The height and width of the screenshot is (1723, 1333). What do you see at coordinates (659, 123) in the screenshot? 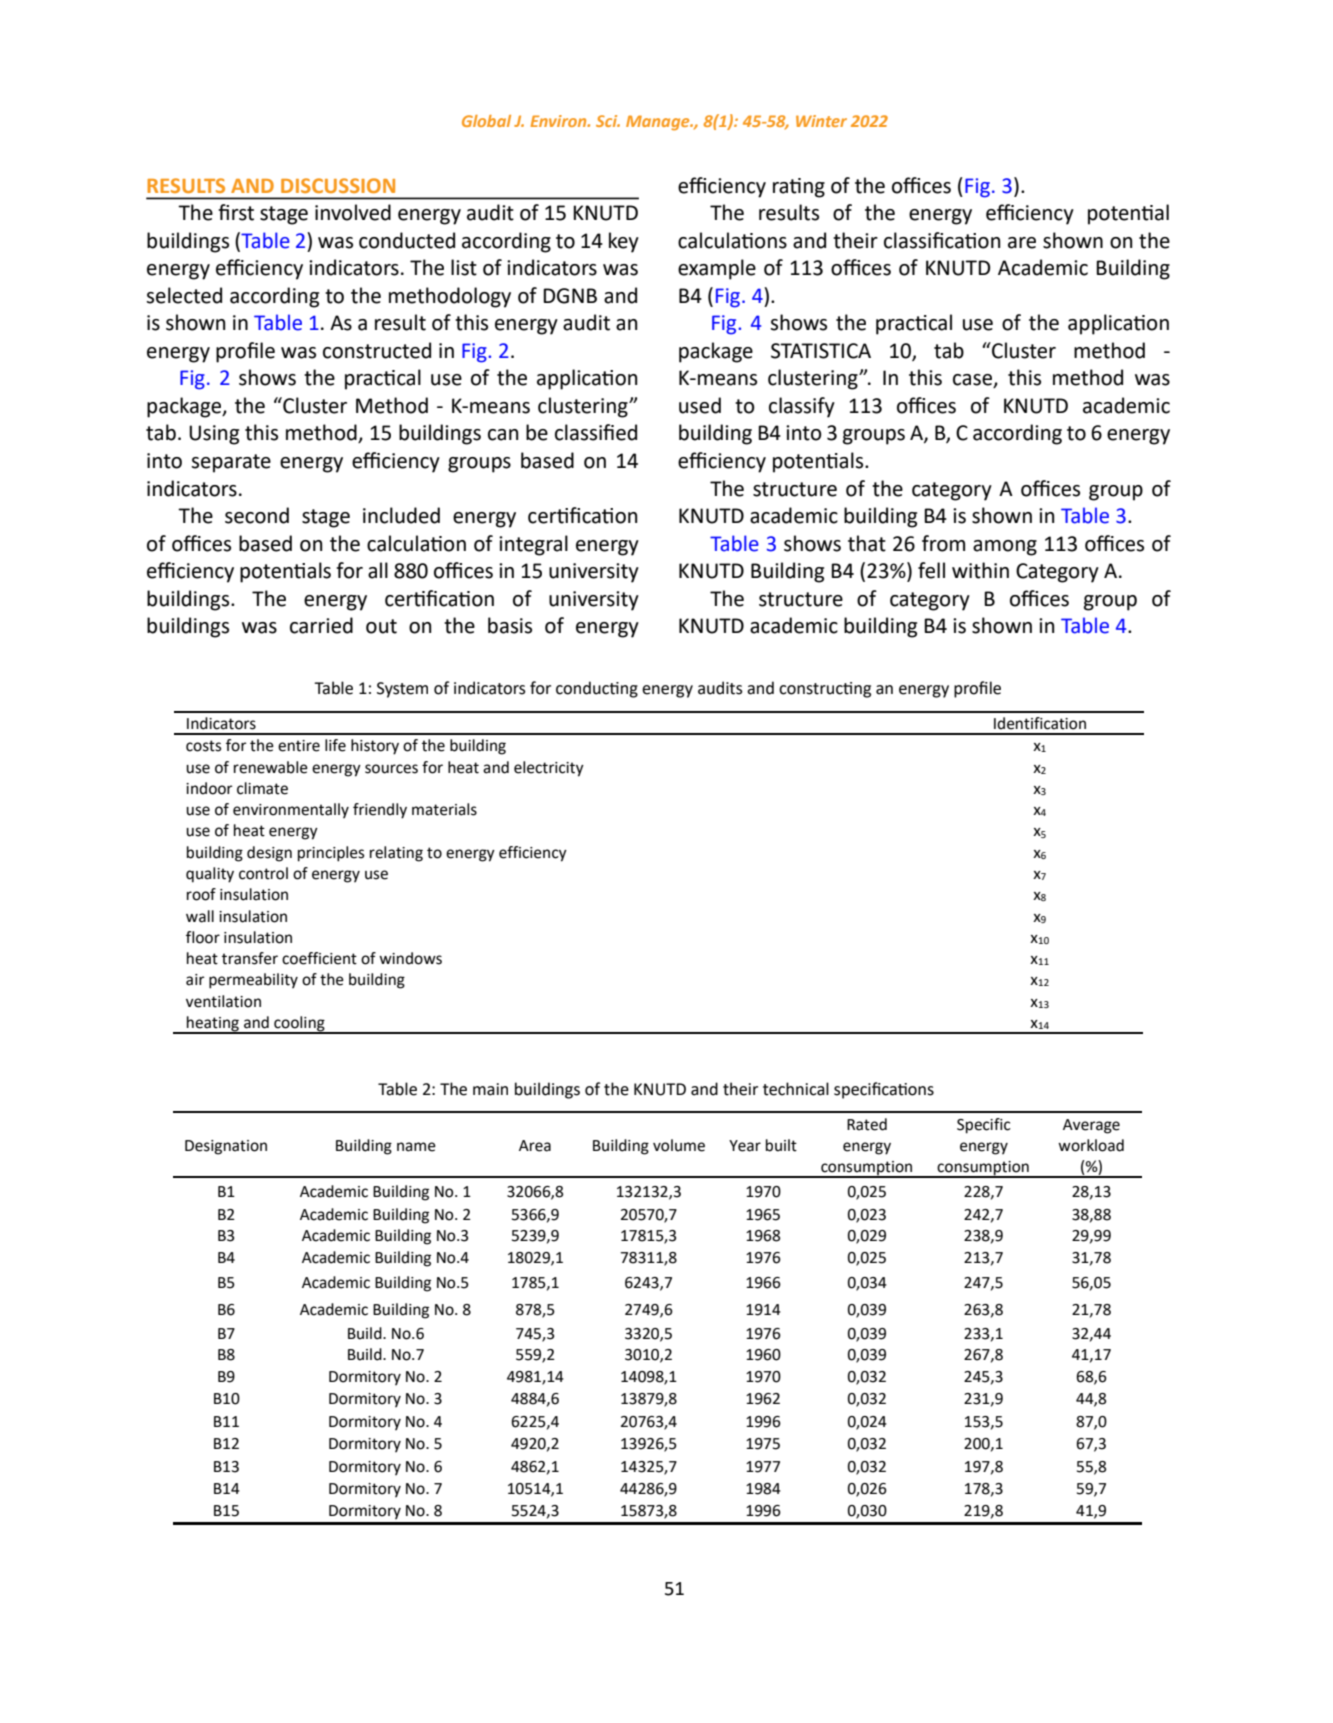
I see `Manage` at bounding box center [659, 123].
